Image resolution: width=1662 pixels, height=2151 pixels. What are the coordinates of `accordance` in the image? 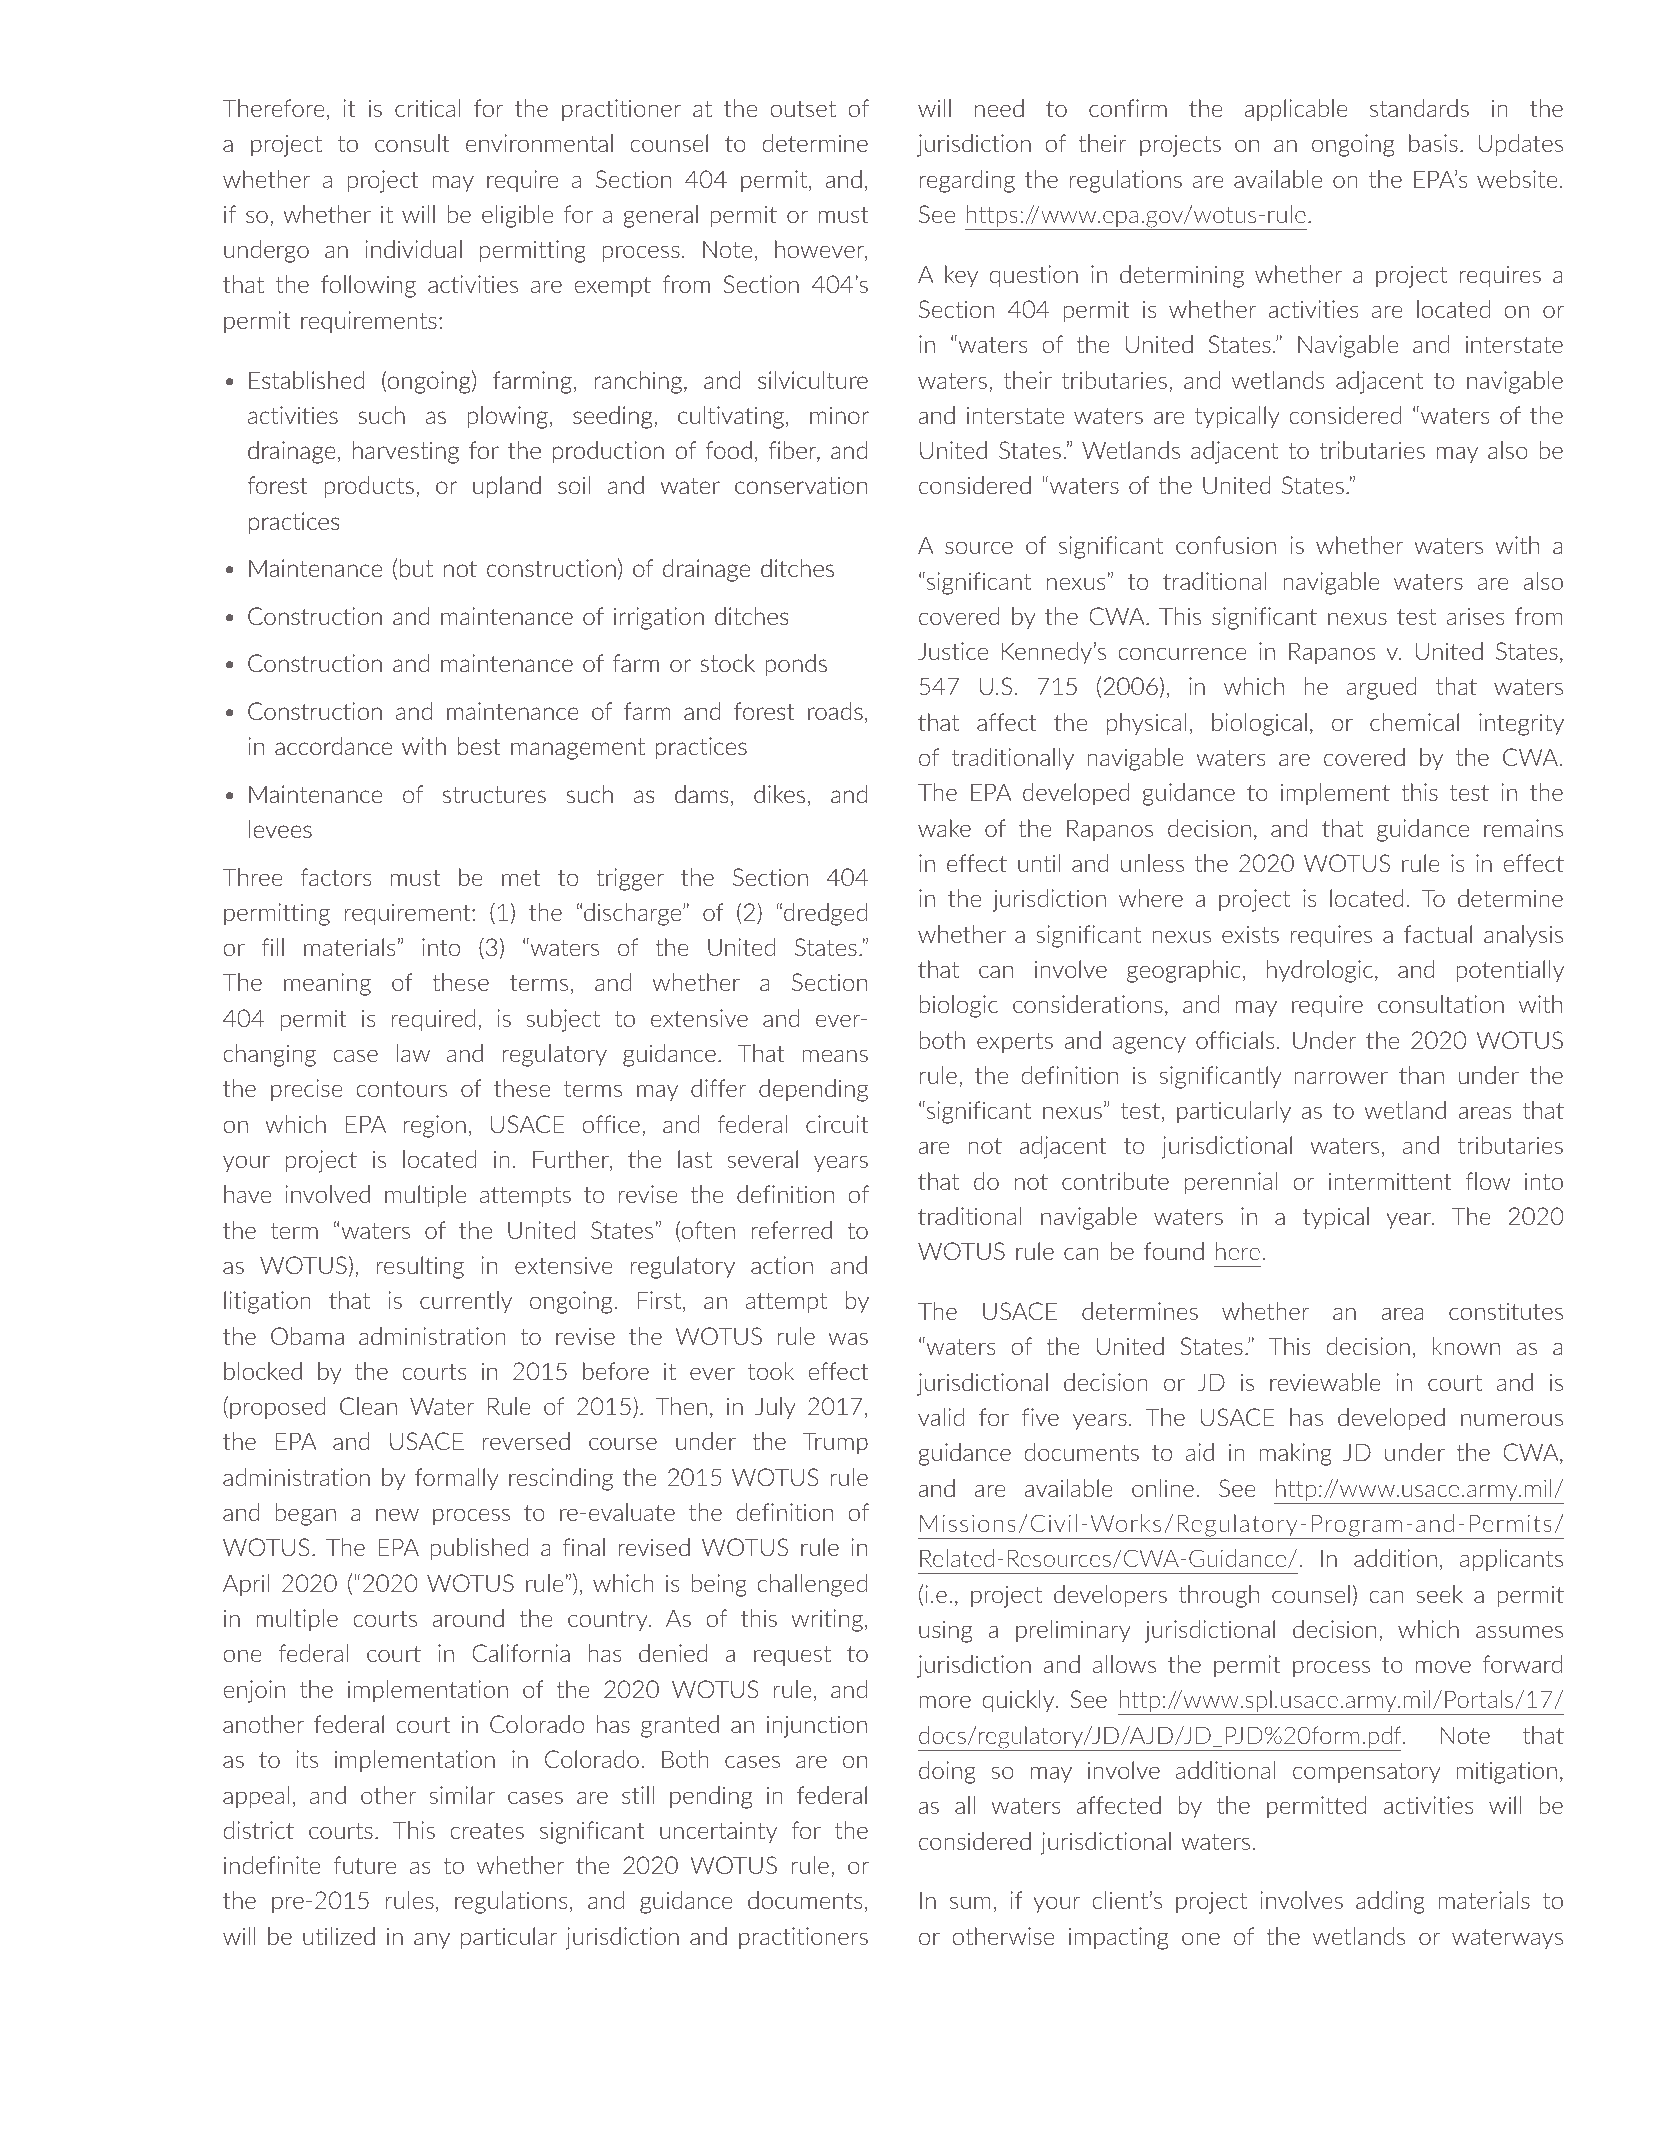 It's located at (333, 746).
